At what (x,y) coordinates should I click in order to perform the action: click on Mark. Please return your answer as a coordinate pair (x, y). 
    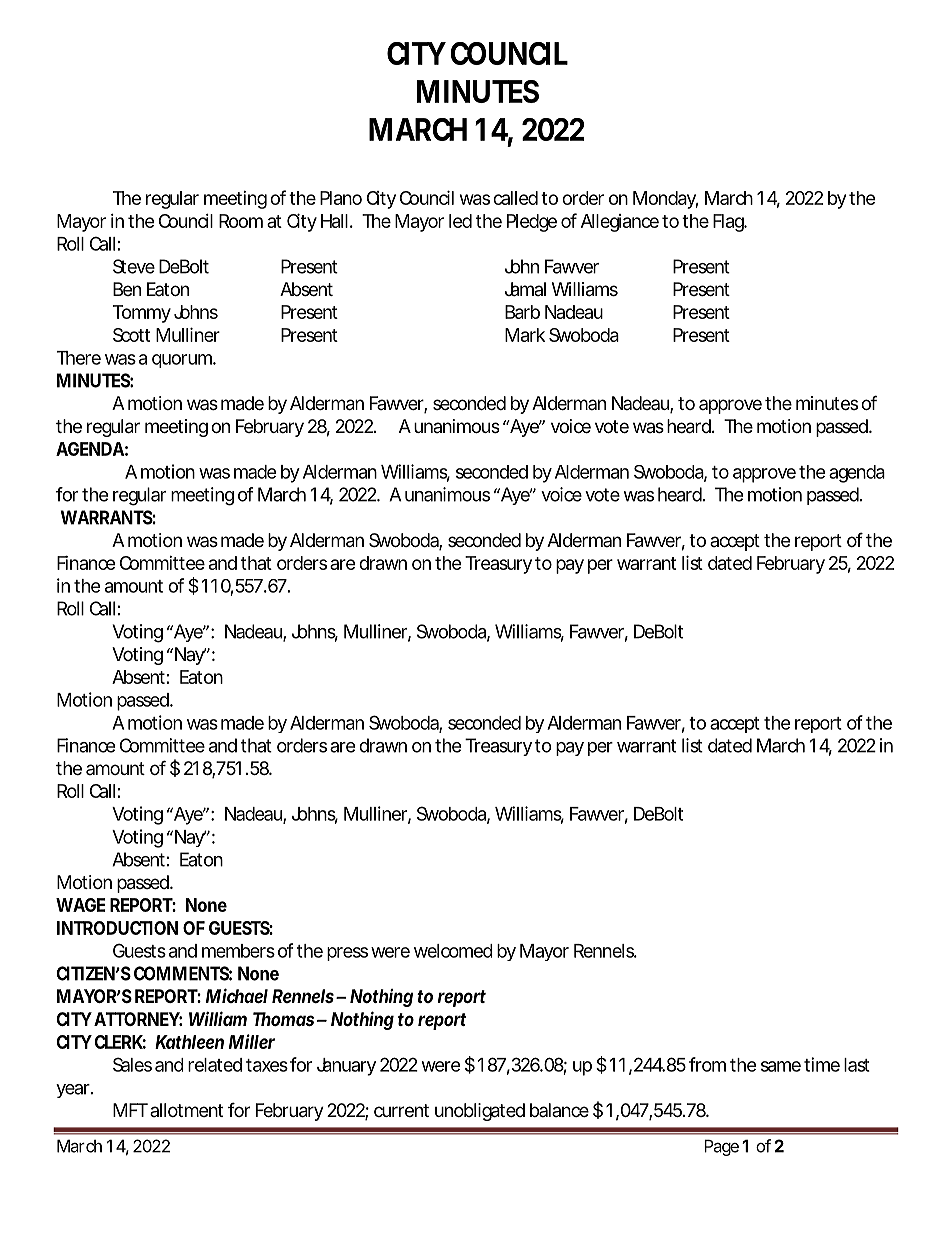
    Looking at the image, I should click on (525, 335).
